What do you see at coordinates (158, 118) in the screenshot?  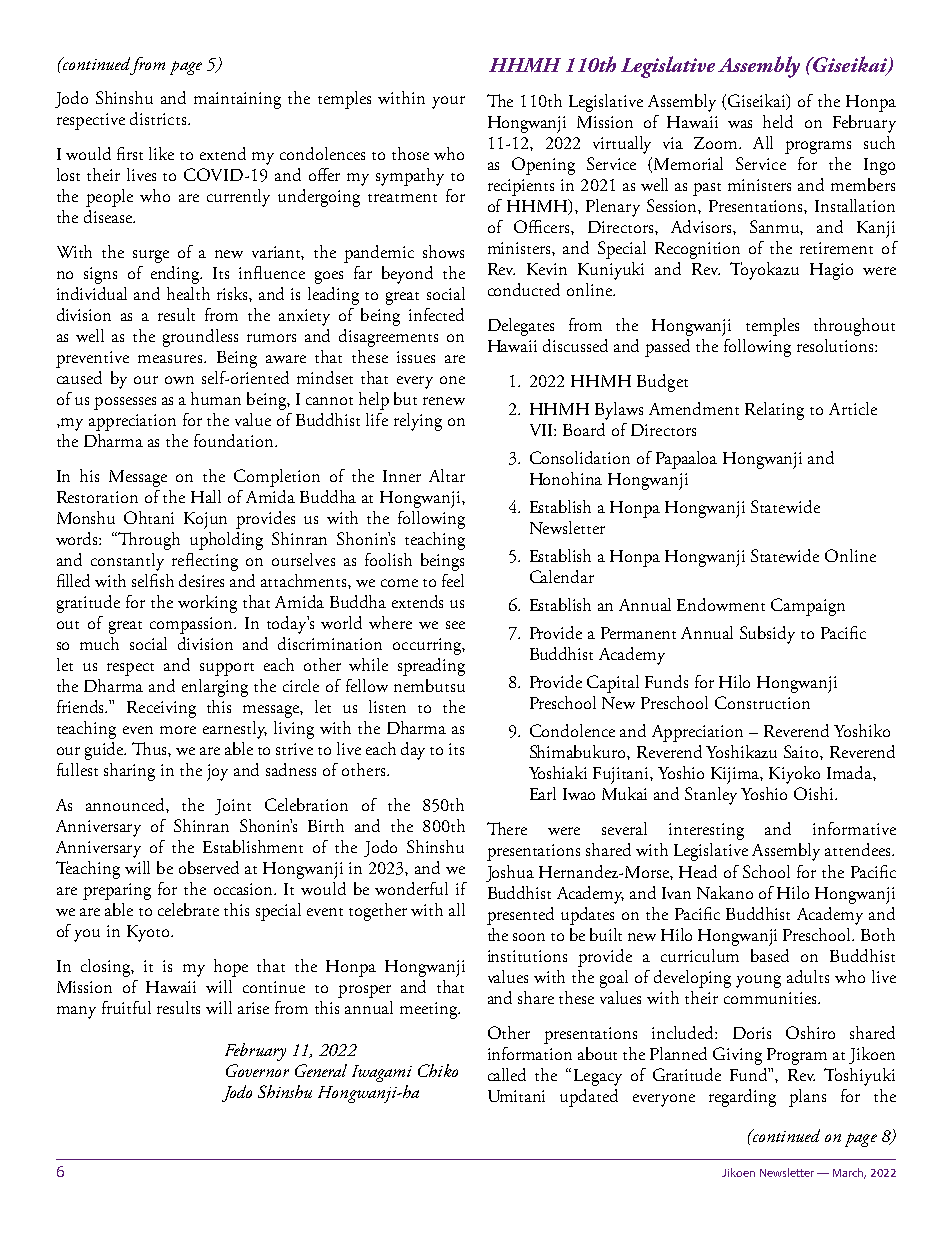 I see `districts` at bounding box center [158, 118].
